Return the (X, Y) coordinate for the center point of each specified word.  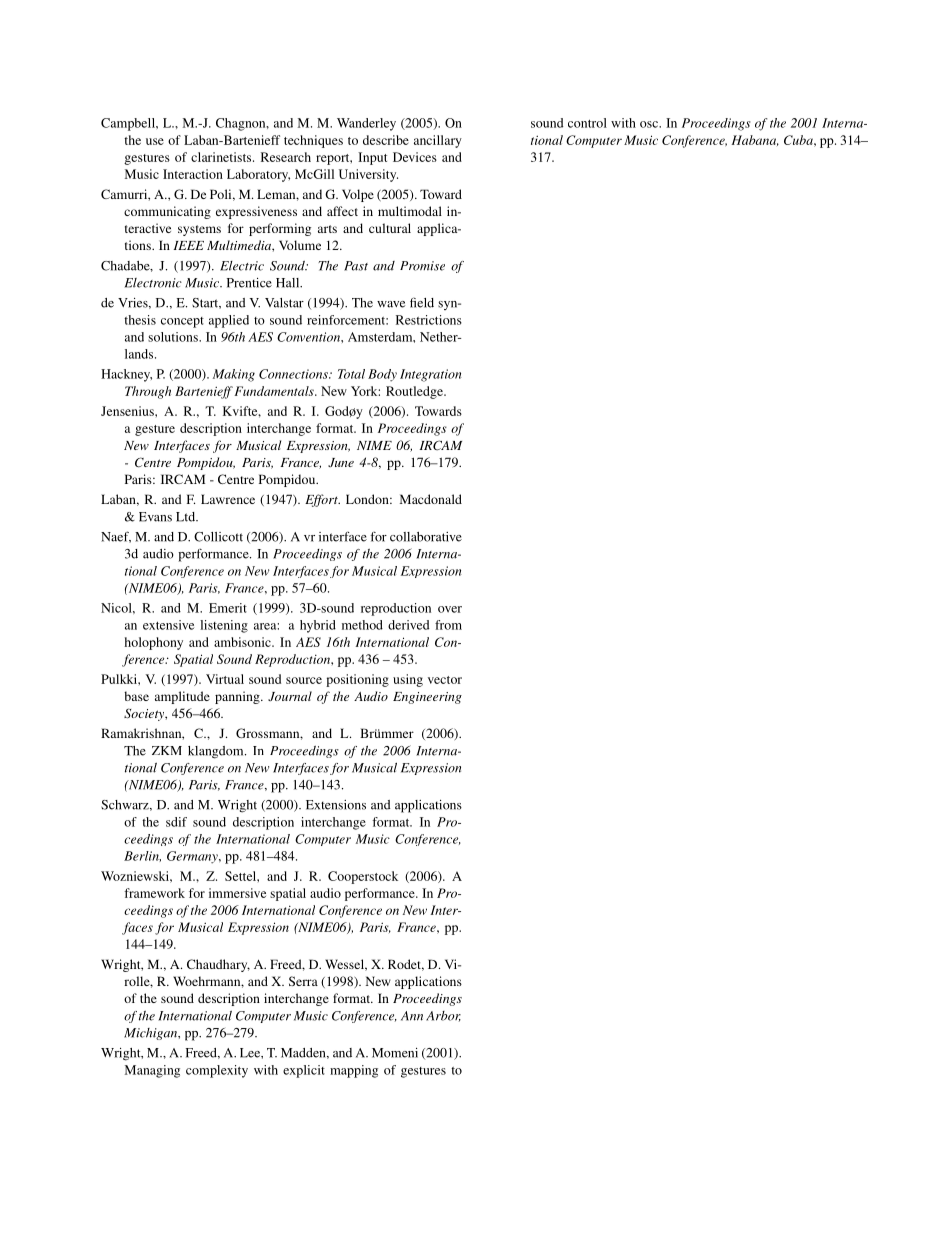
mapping (354, 1071)
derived (408, 625)
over (450, 609)
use (155, 141)
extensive (168, 625)
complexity (217, 1071)
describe (386, 140)
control (587, 123)
